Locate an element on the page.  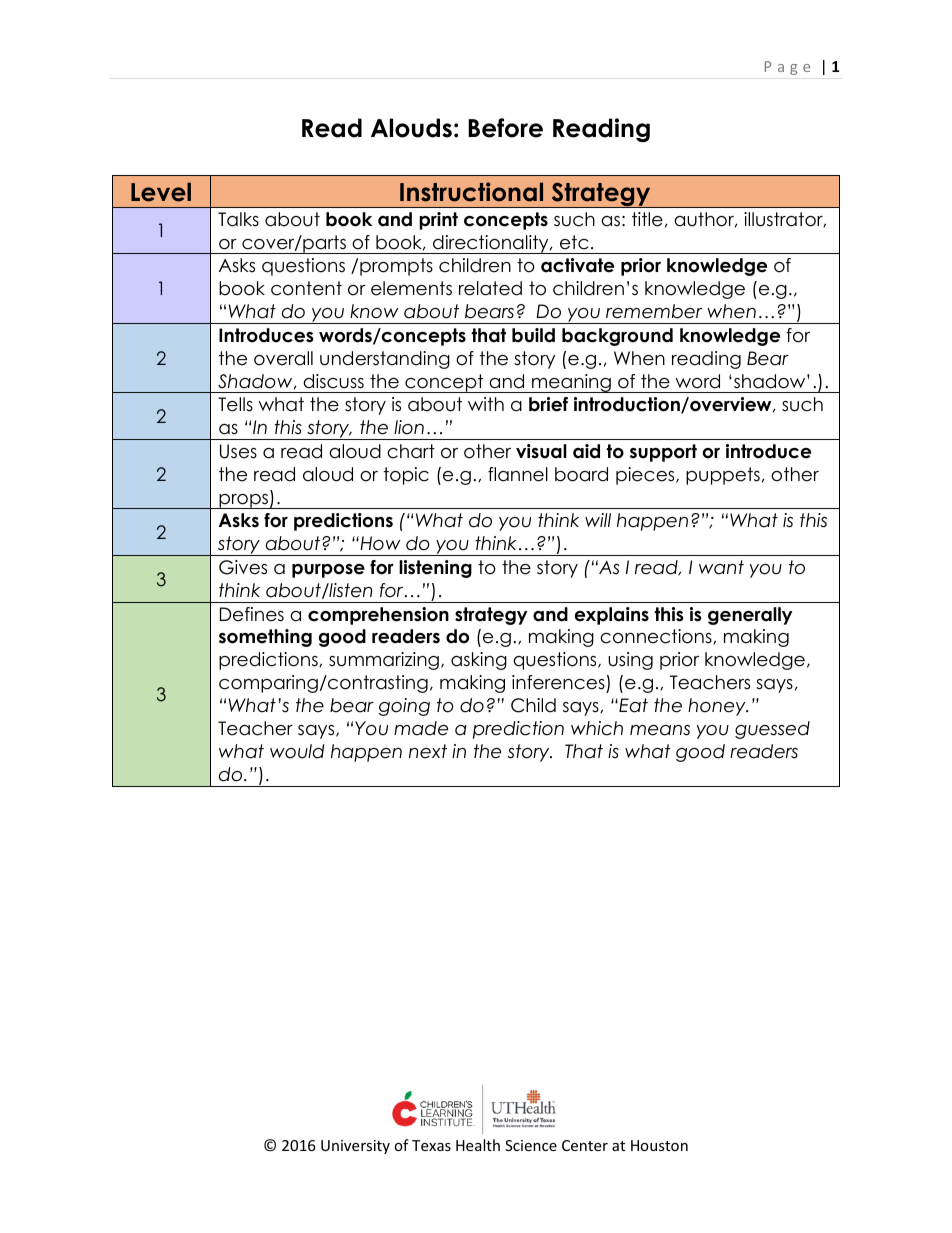
University is located at coordinates (355, 1147).
